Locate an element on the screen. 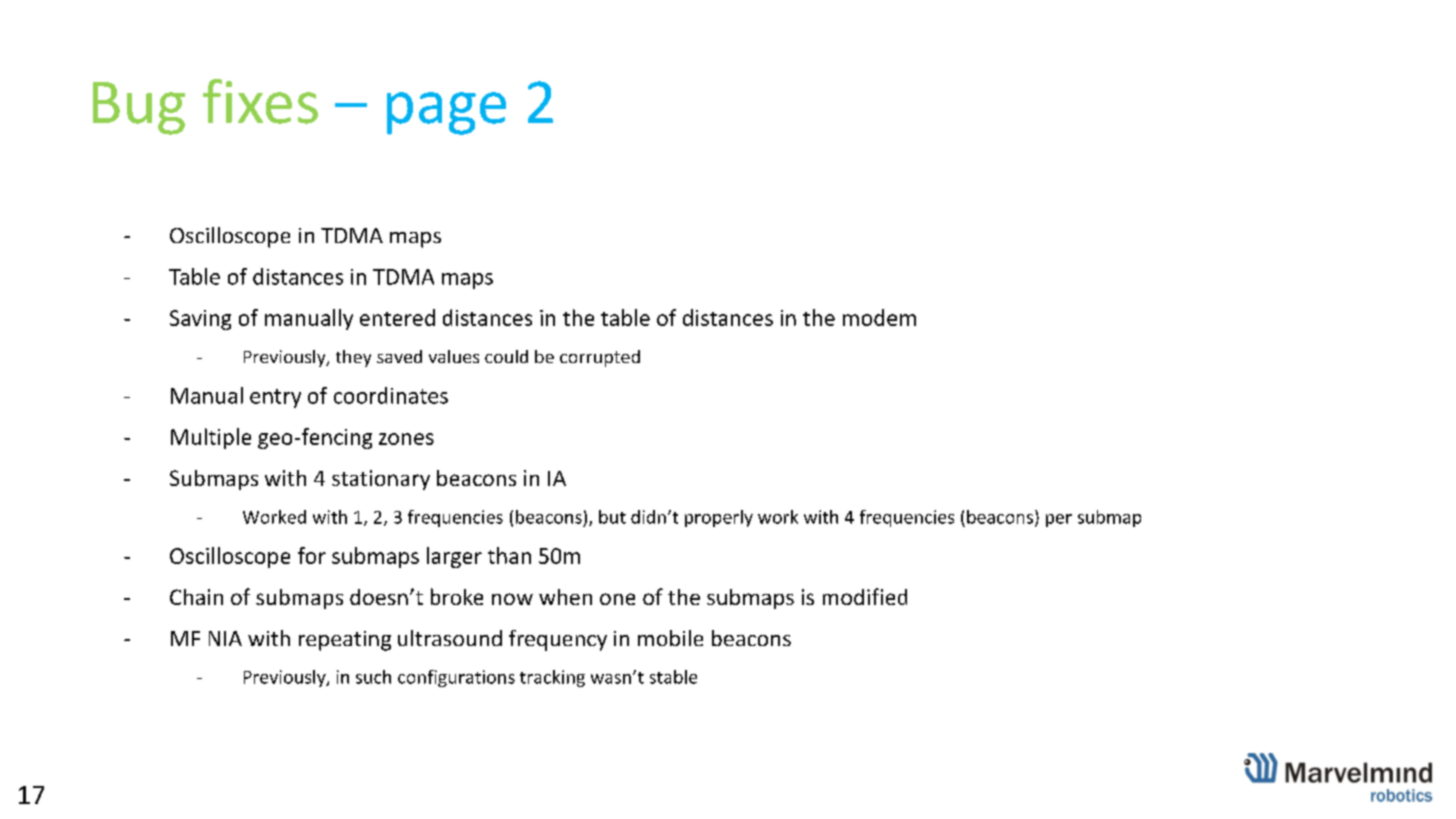 The height and width of the screenshot is (819, 1456). NIA is located at coordinates (225, 638).
